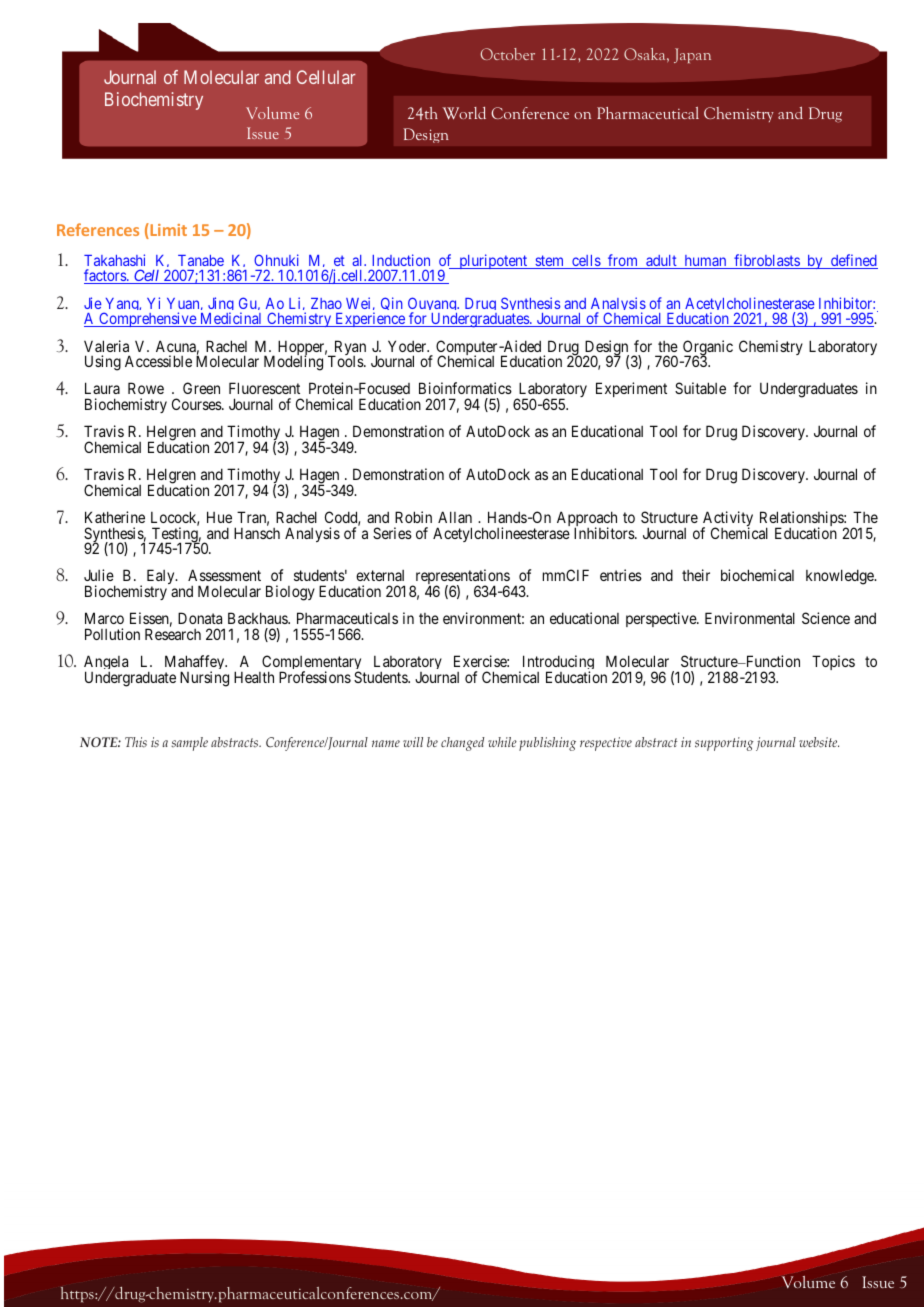  I want to click on Allan, so click(455, 517).
